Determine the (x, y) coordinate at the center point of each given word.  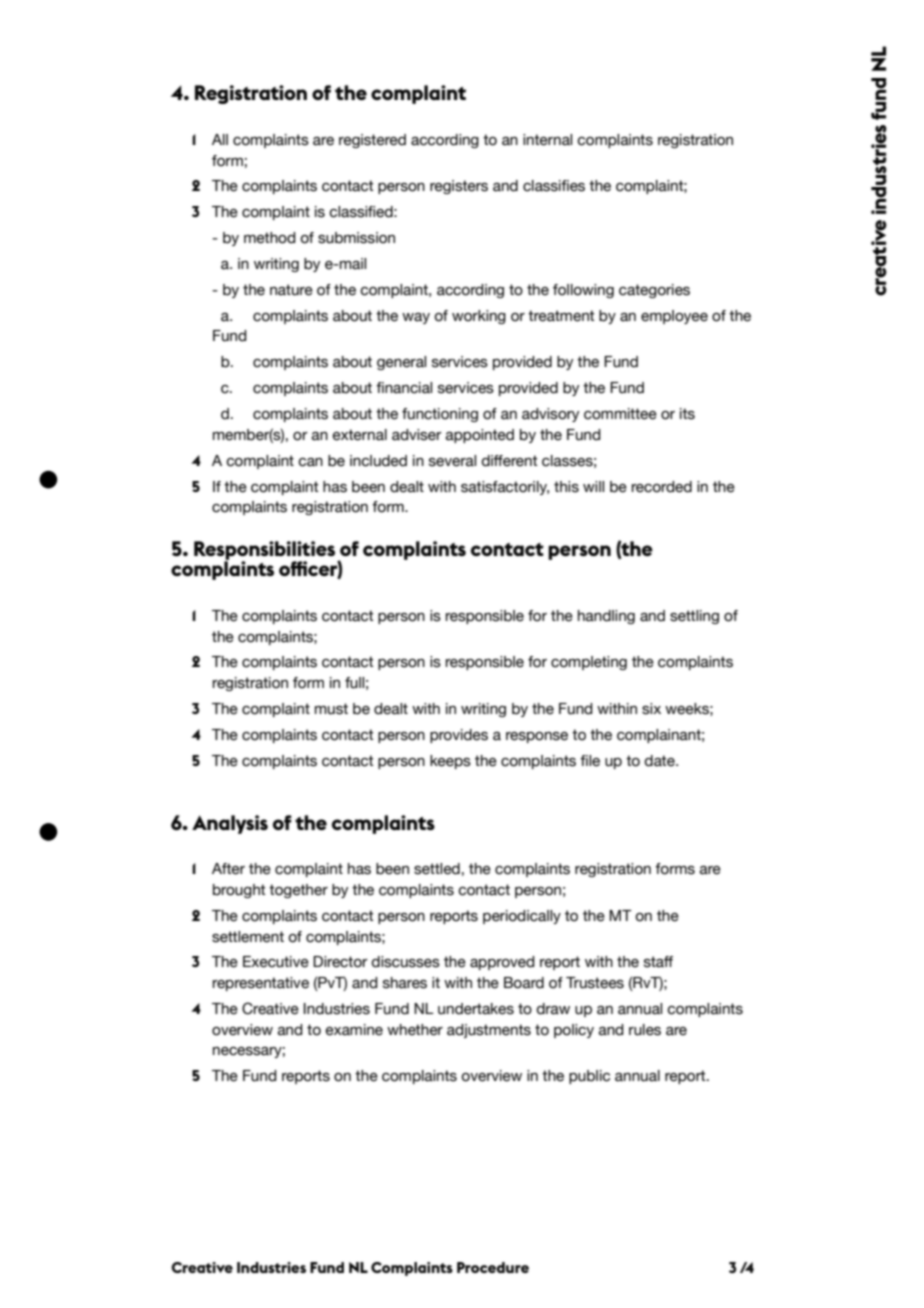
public (589, 1077)
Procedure (493, 1267)
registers (459, 187)
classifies (554, 186)
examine (354, 1030)
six (651, 709)
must (331, 709)
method (270, 238)
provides (459, 736)
